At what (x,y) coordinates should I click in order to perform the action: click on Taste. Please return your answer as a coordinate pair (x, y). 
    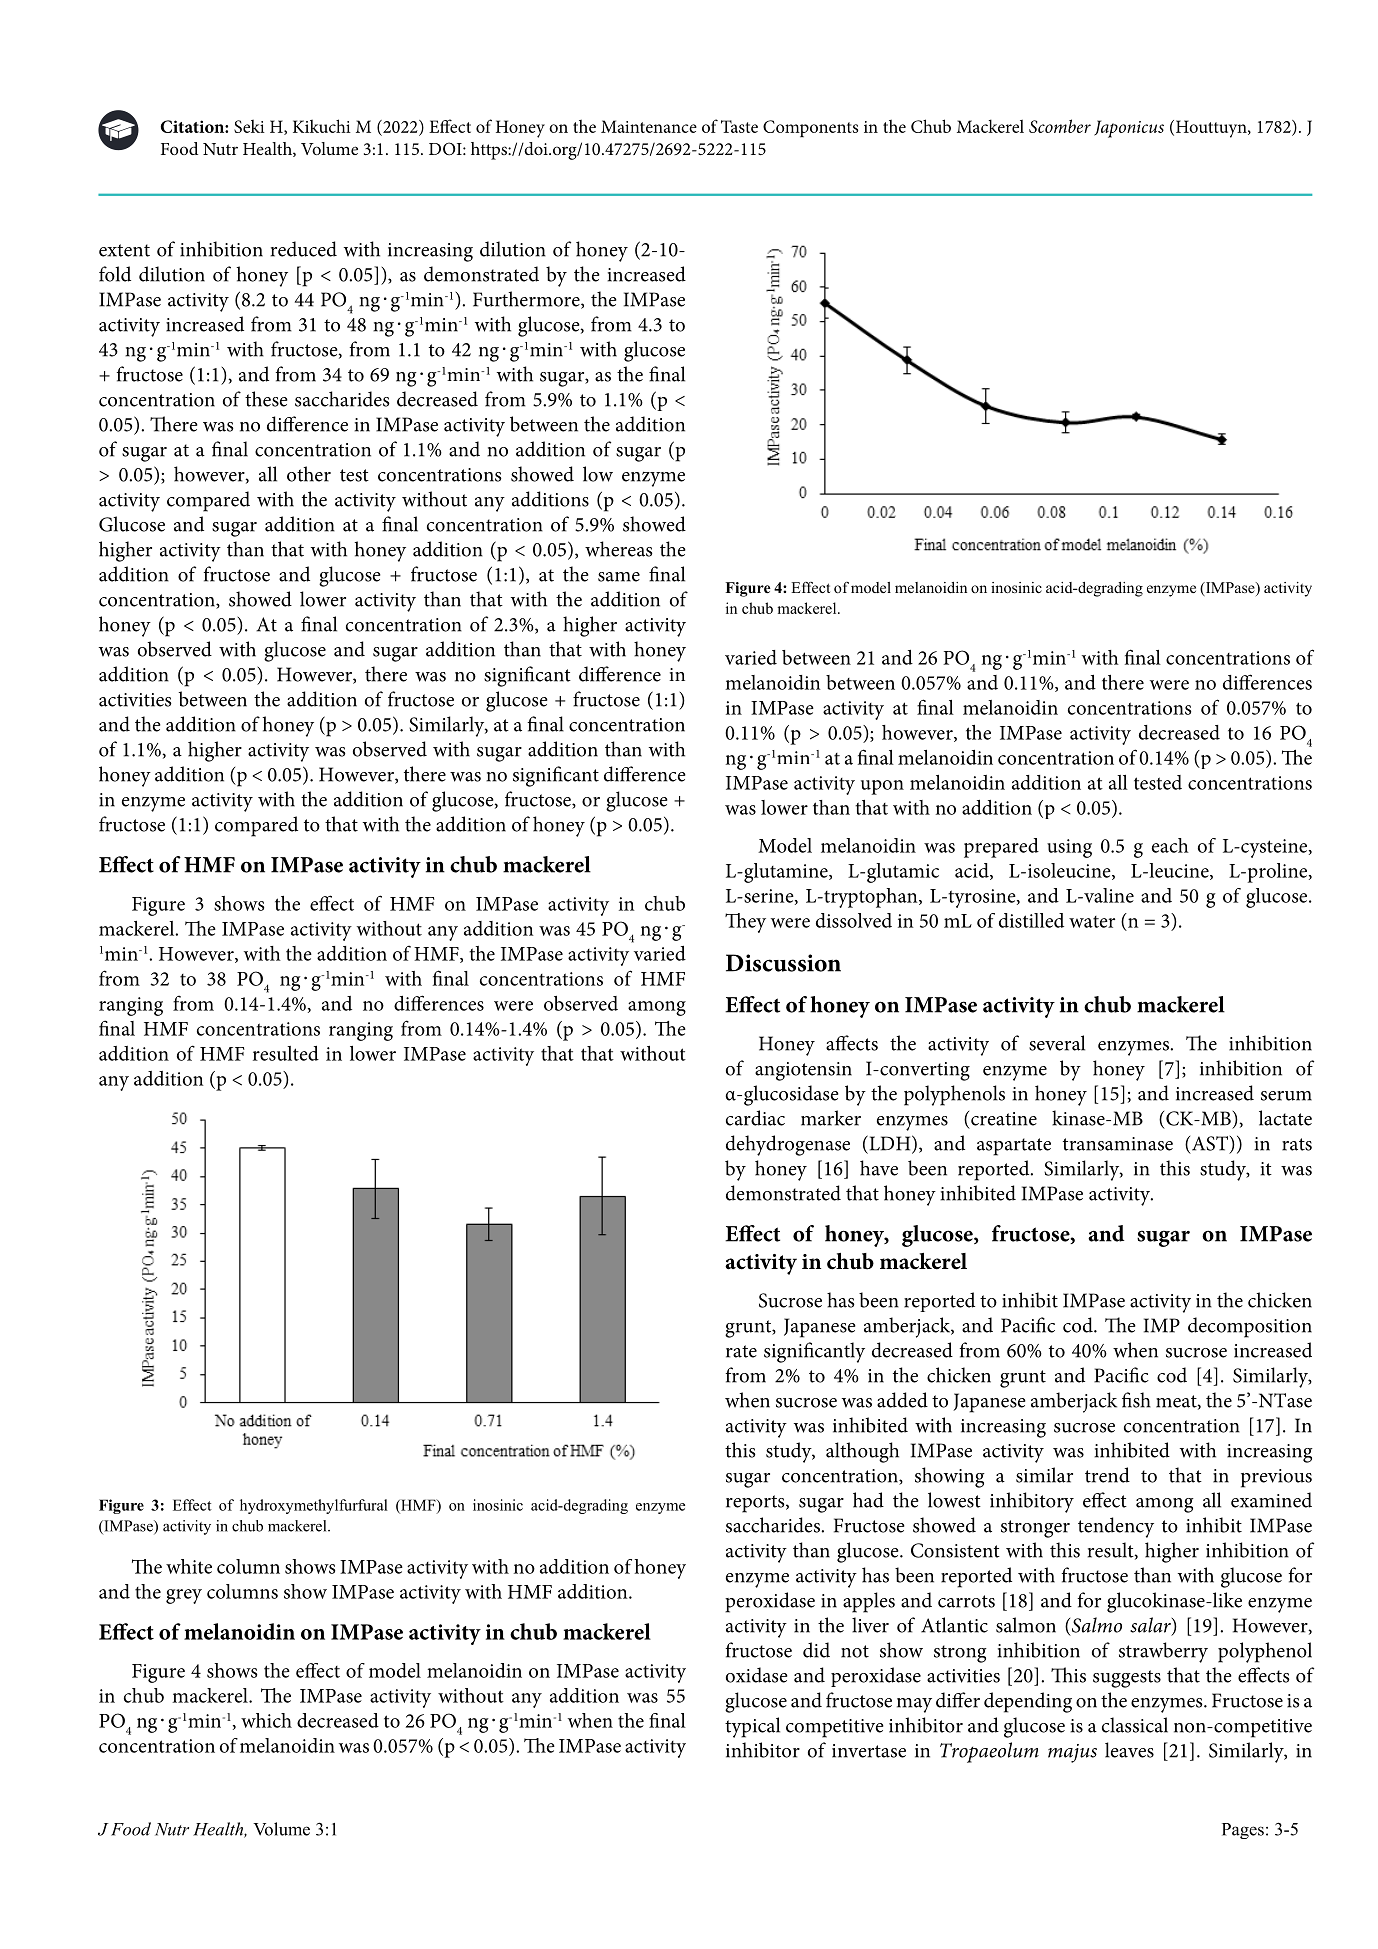
    Looking at the image, I should click on (739, 126).
